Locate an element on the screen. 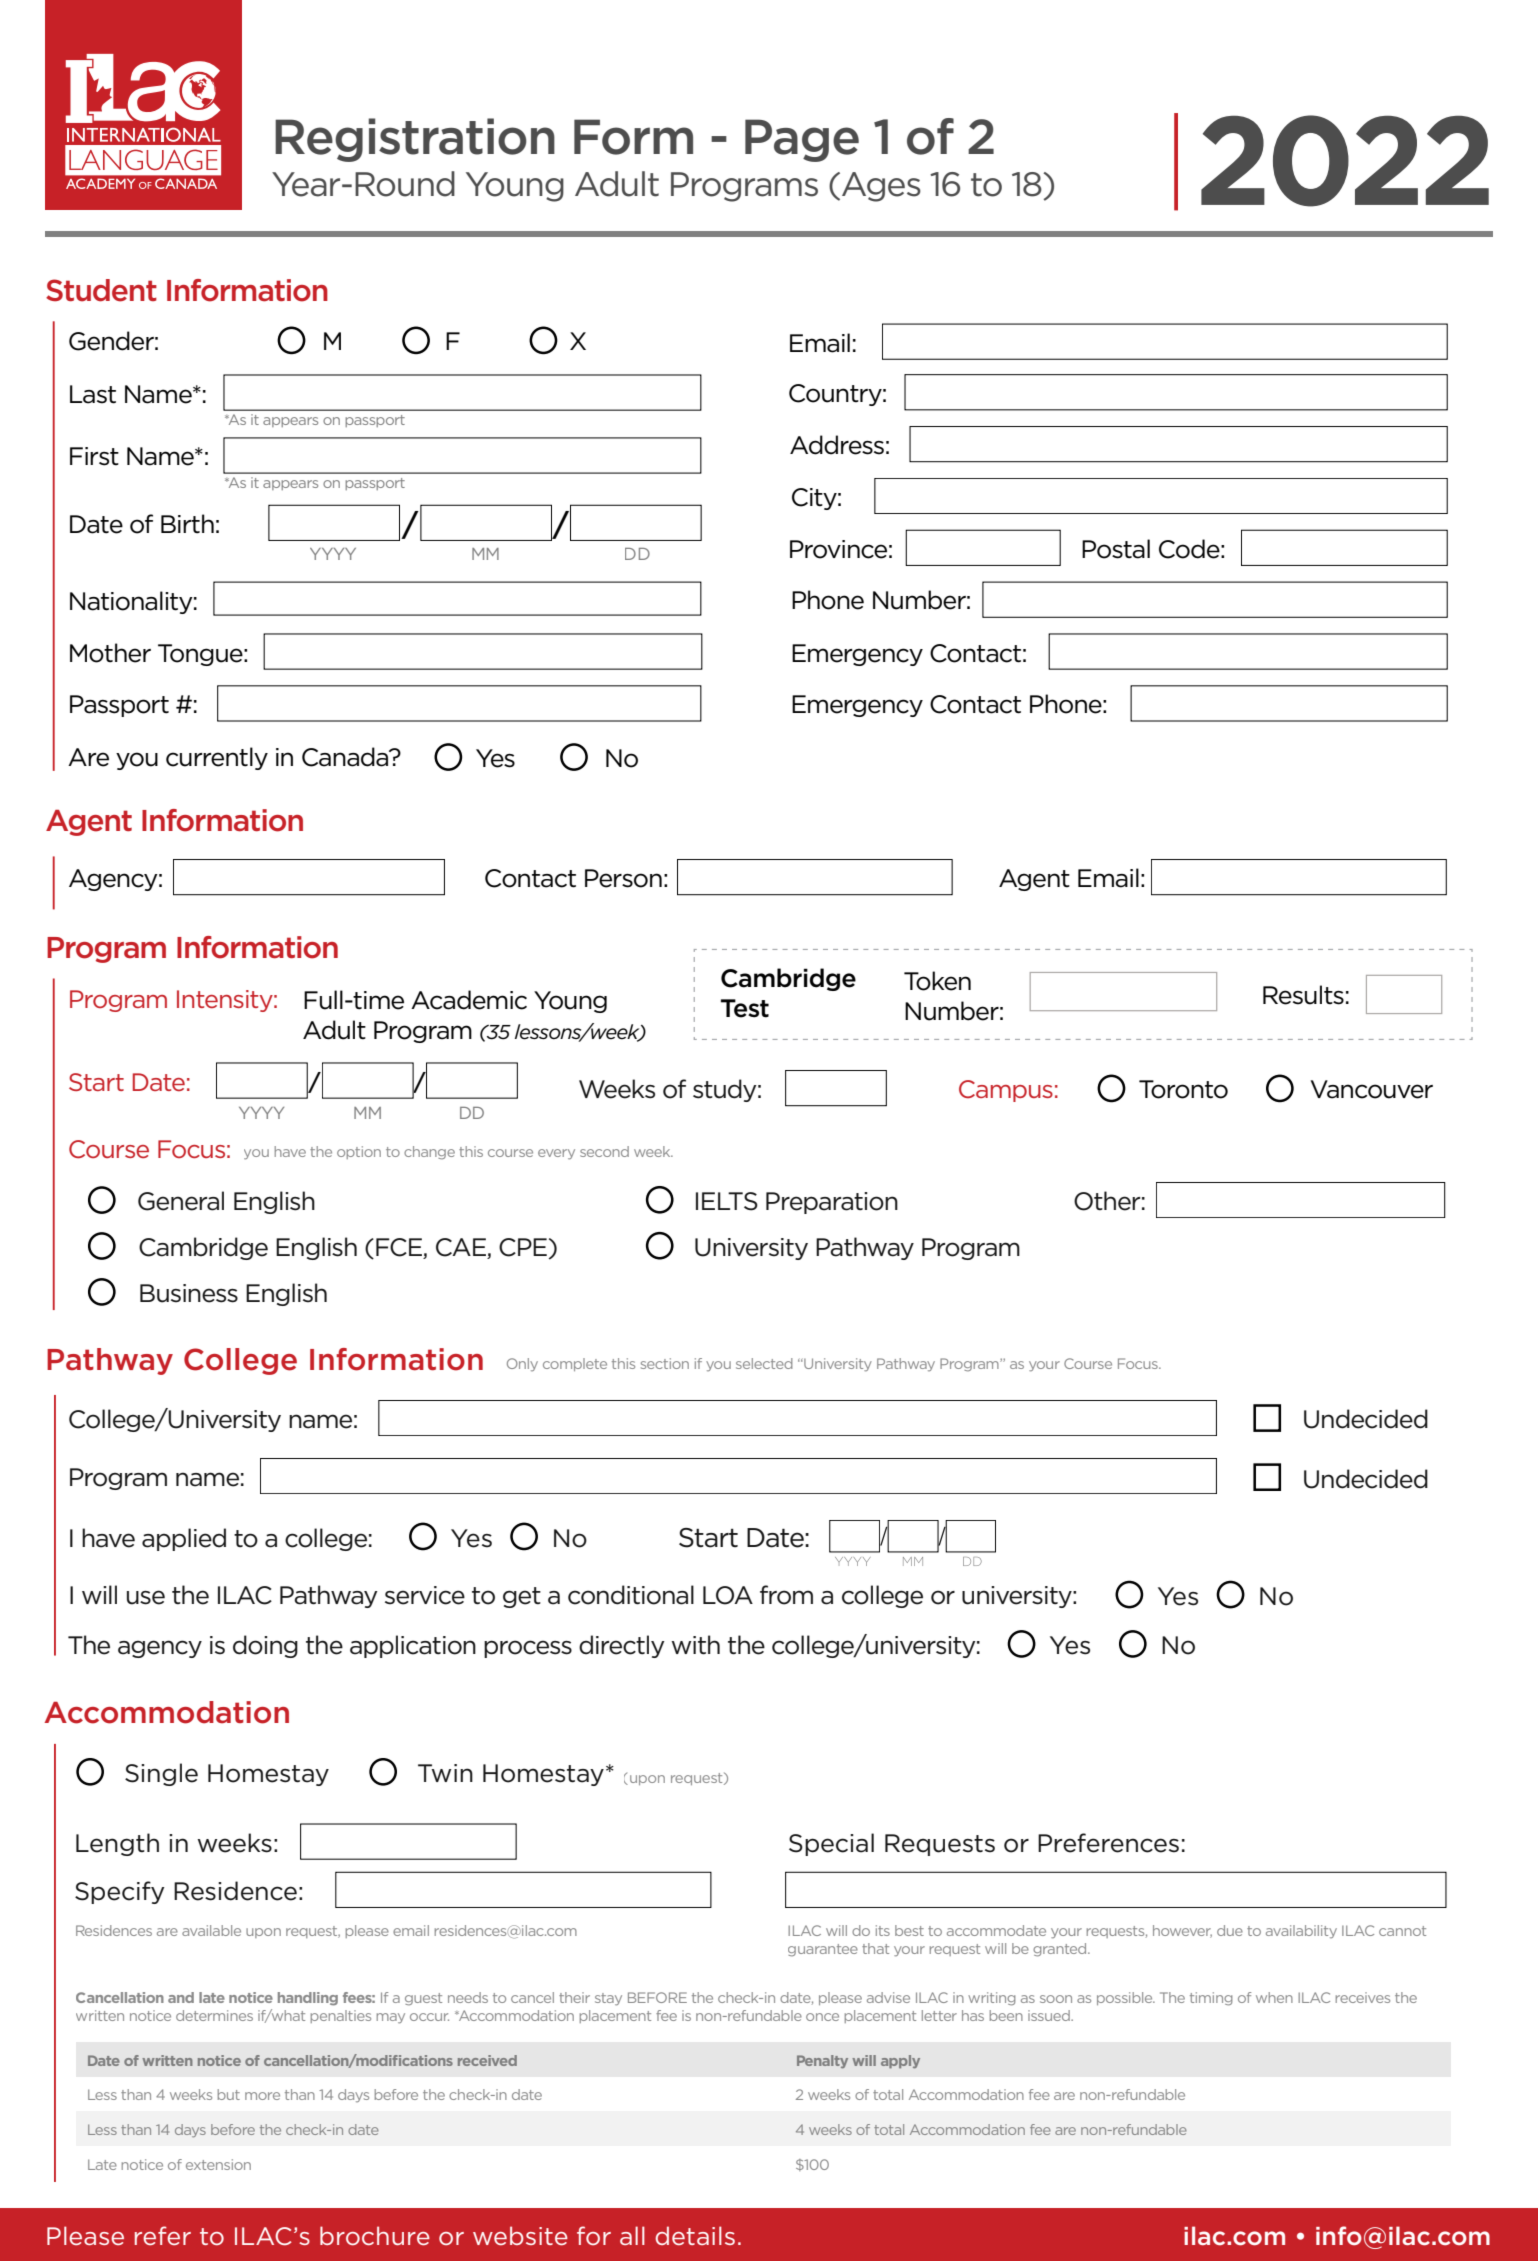  extension is located at coordinates (218, 2164).
